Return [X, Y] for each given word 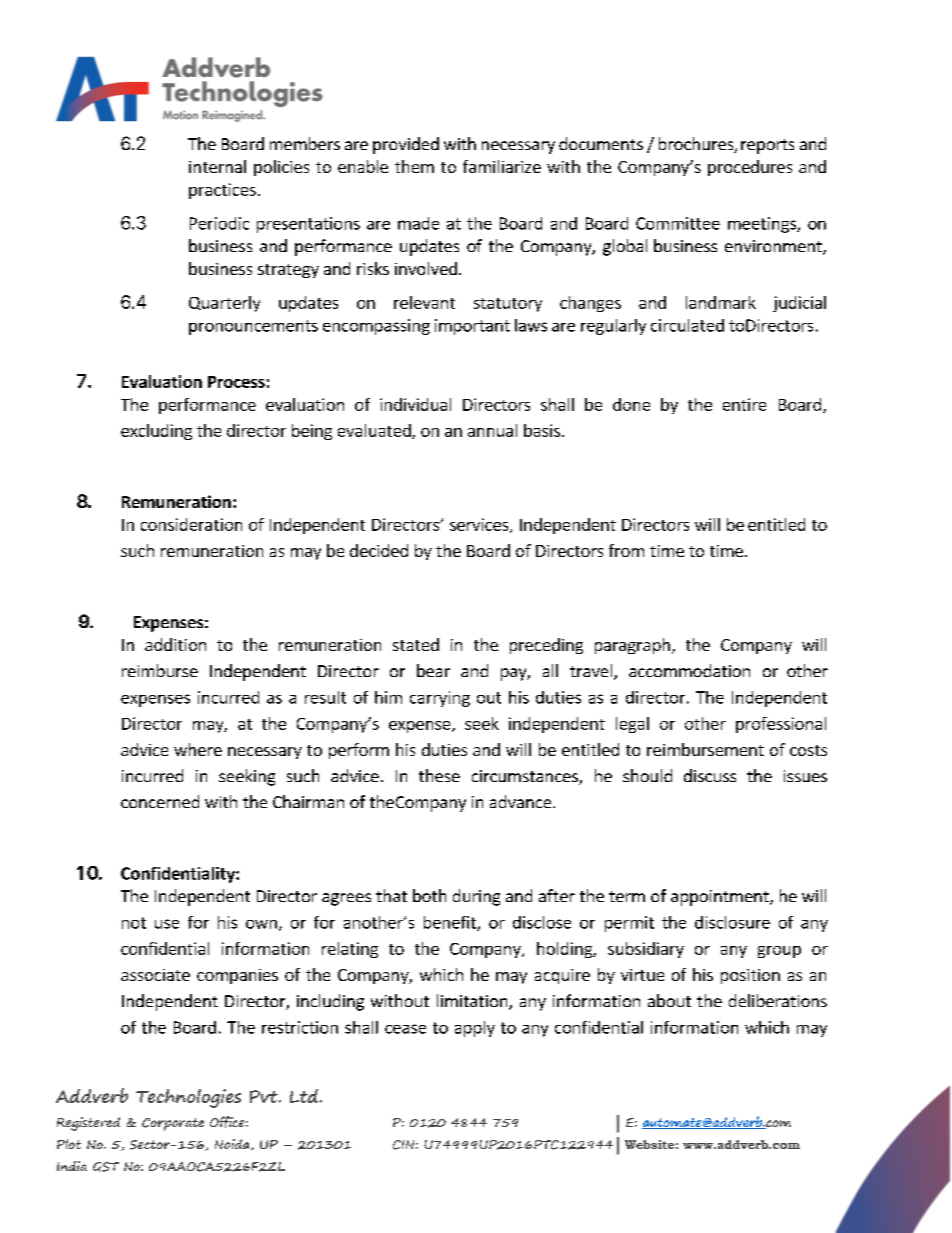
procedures [750, 168]
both [429, 895]
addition [175, 644]
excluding [156, 432]
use [167, 924]
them [414, 166]
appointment [721, 898]
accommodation [689, 670]
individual [415, 404]
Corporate [173, 1124]
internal [217, 166]
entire [744, 404]
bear [433, 670]
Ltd [305, 1096]
